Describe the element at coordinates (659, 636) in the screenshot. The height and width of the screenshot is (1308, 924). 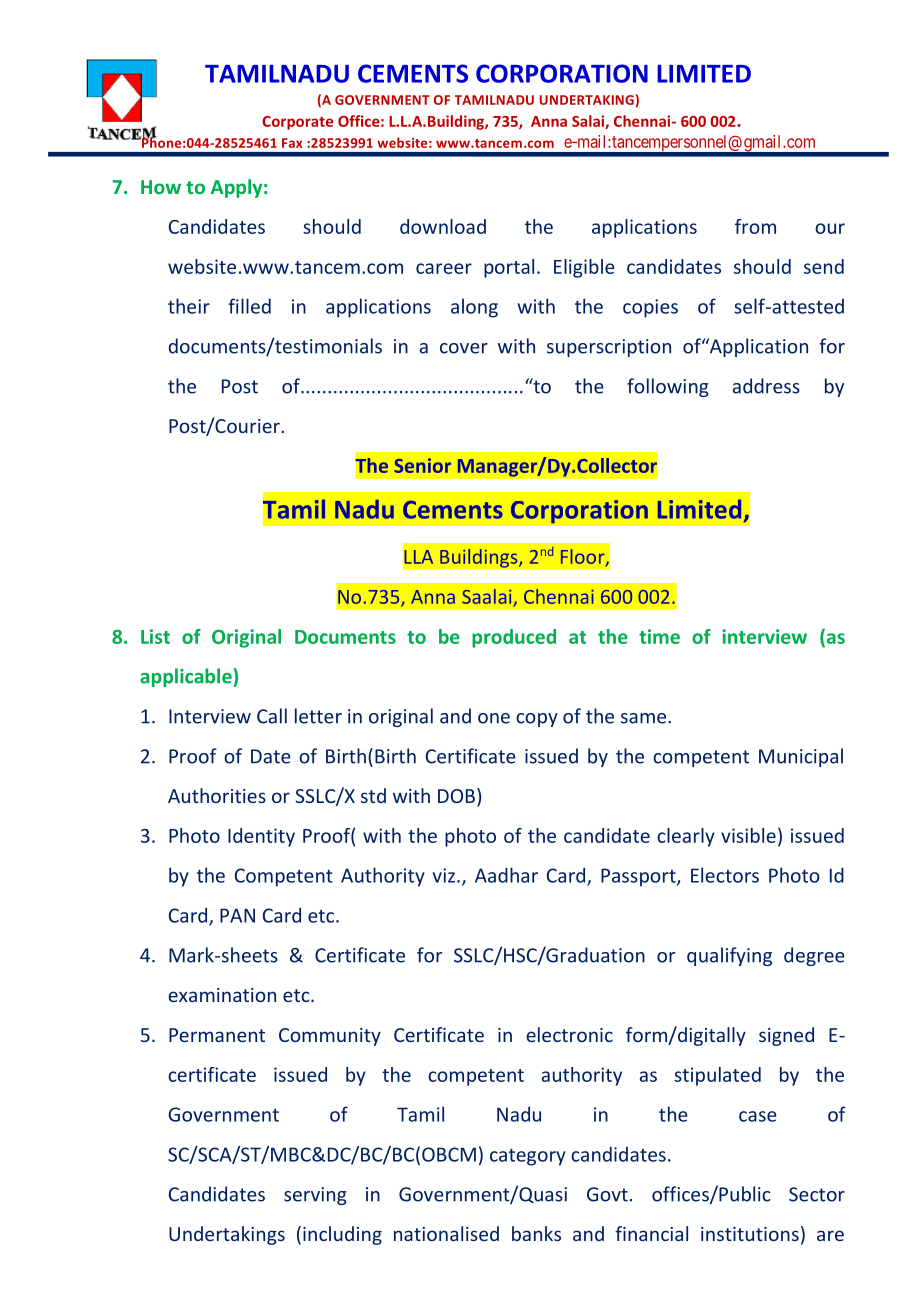
I see `time` at that location.
